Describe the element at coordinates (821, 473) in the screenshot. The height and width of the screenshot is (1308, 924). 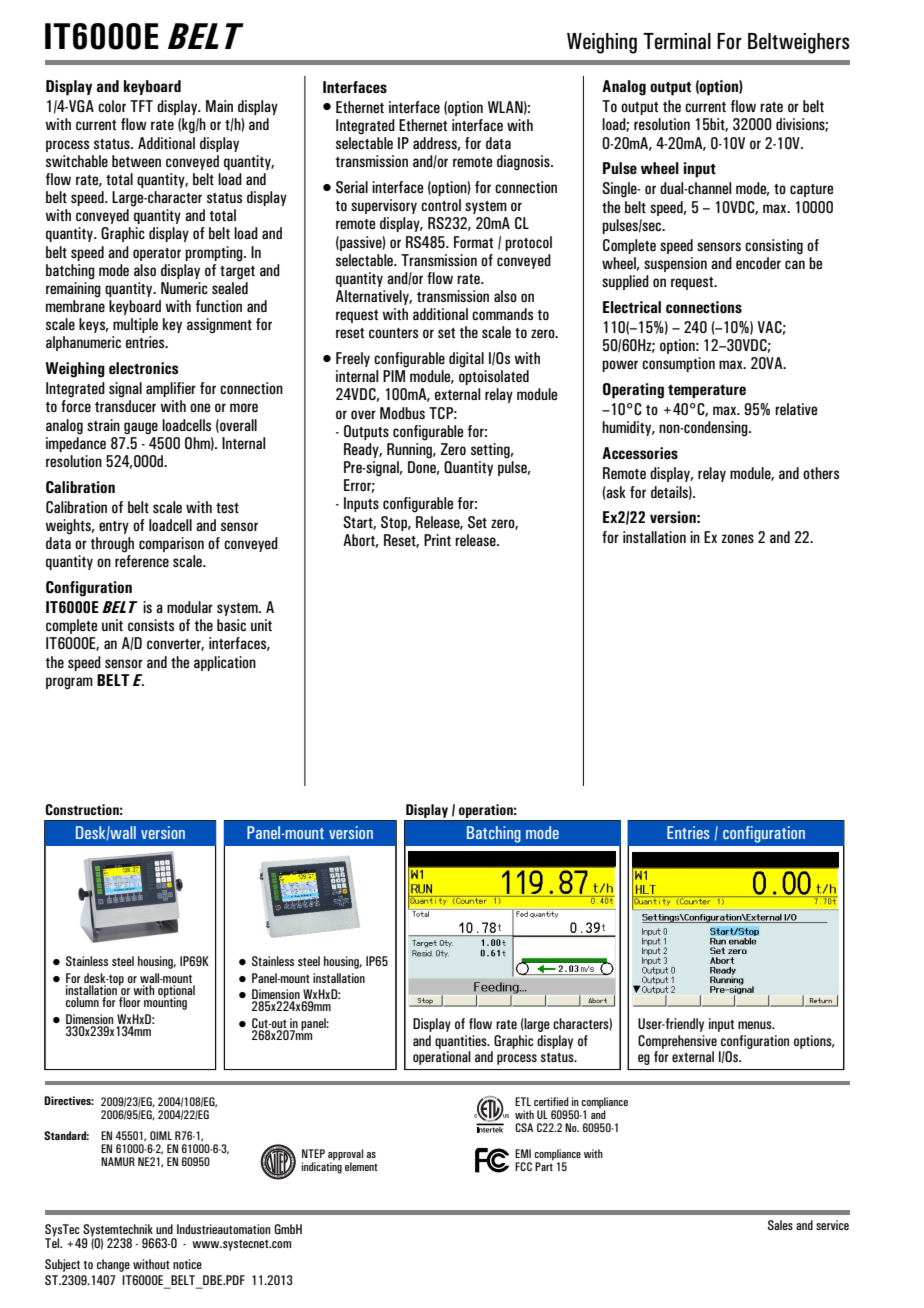
I see `others` at that location.
